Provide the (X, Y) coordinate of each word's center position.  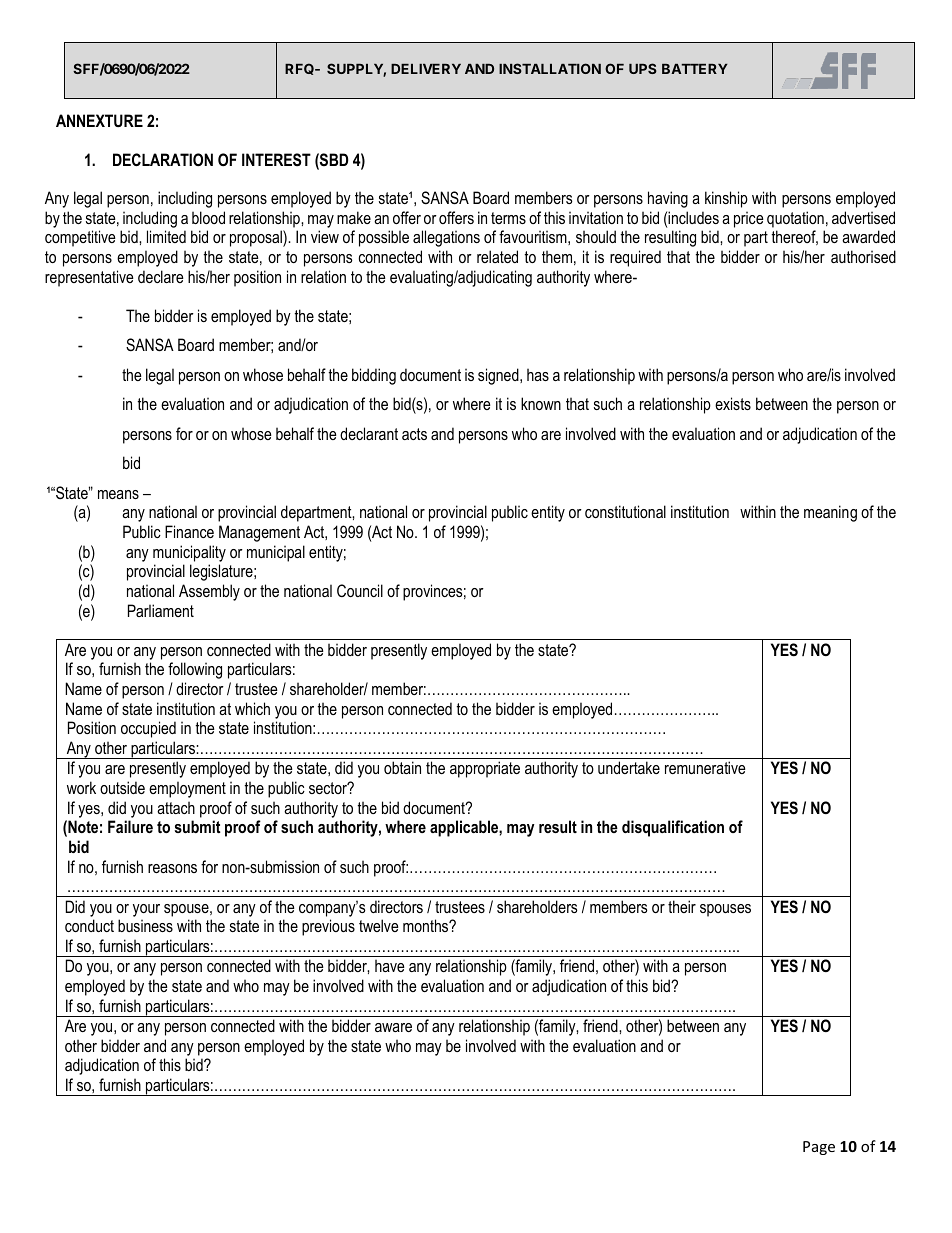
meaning (830, 513)
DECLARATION (163, 159)
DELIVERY (426, 69)
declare (161, 276)
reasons (172, 868)
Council (360, 590)
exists (733, 403)
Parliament (161, 610)
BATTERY (695, 69)
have (390, 965)
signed (499, 376)
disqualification (673, 828)
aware (393, 1027)
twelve (379, 925)
